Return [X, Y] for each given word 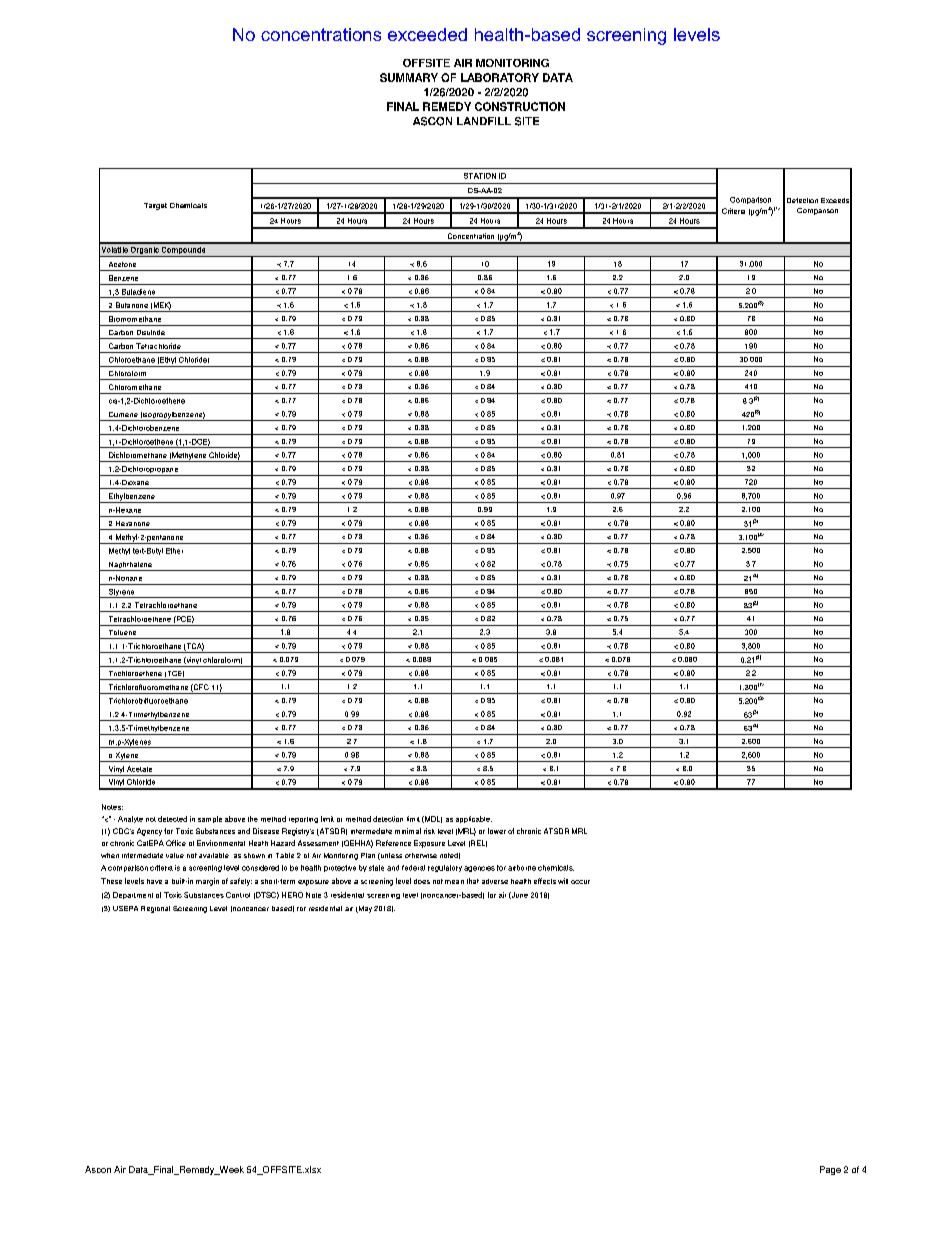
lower [497, 831]
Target [155, 206]
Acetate [139, 769]
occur [580, 882]
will [563, 881]
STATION [480, 176]
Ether [174, 551]
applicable [474, 819]
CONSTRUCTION [520, 106]
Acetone [122, 264]
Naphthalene [130, 566]
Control [238, 895]
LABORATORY [500, 77]
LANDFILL [484, 121]
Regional [155, 909]
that [473, 881]
